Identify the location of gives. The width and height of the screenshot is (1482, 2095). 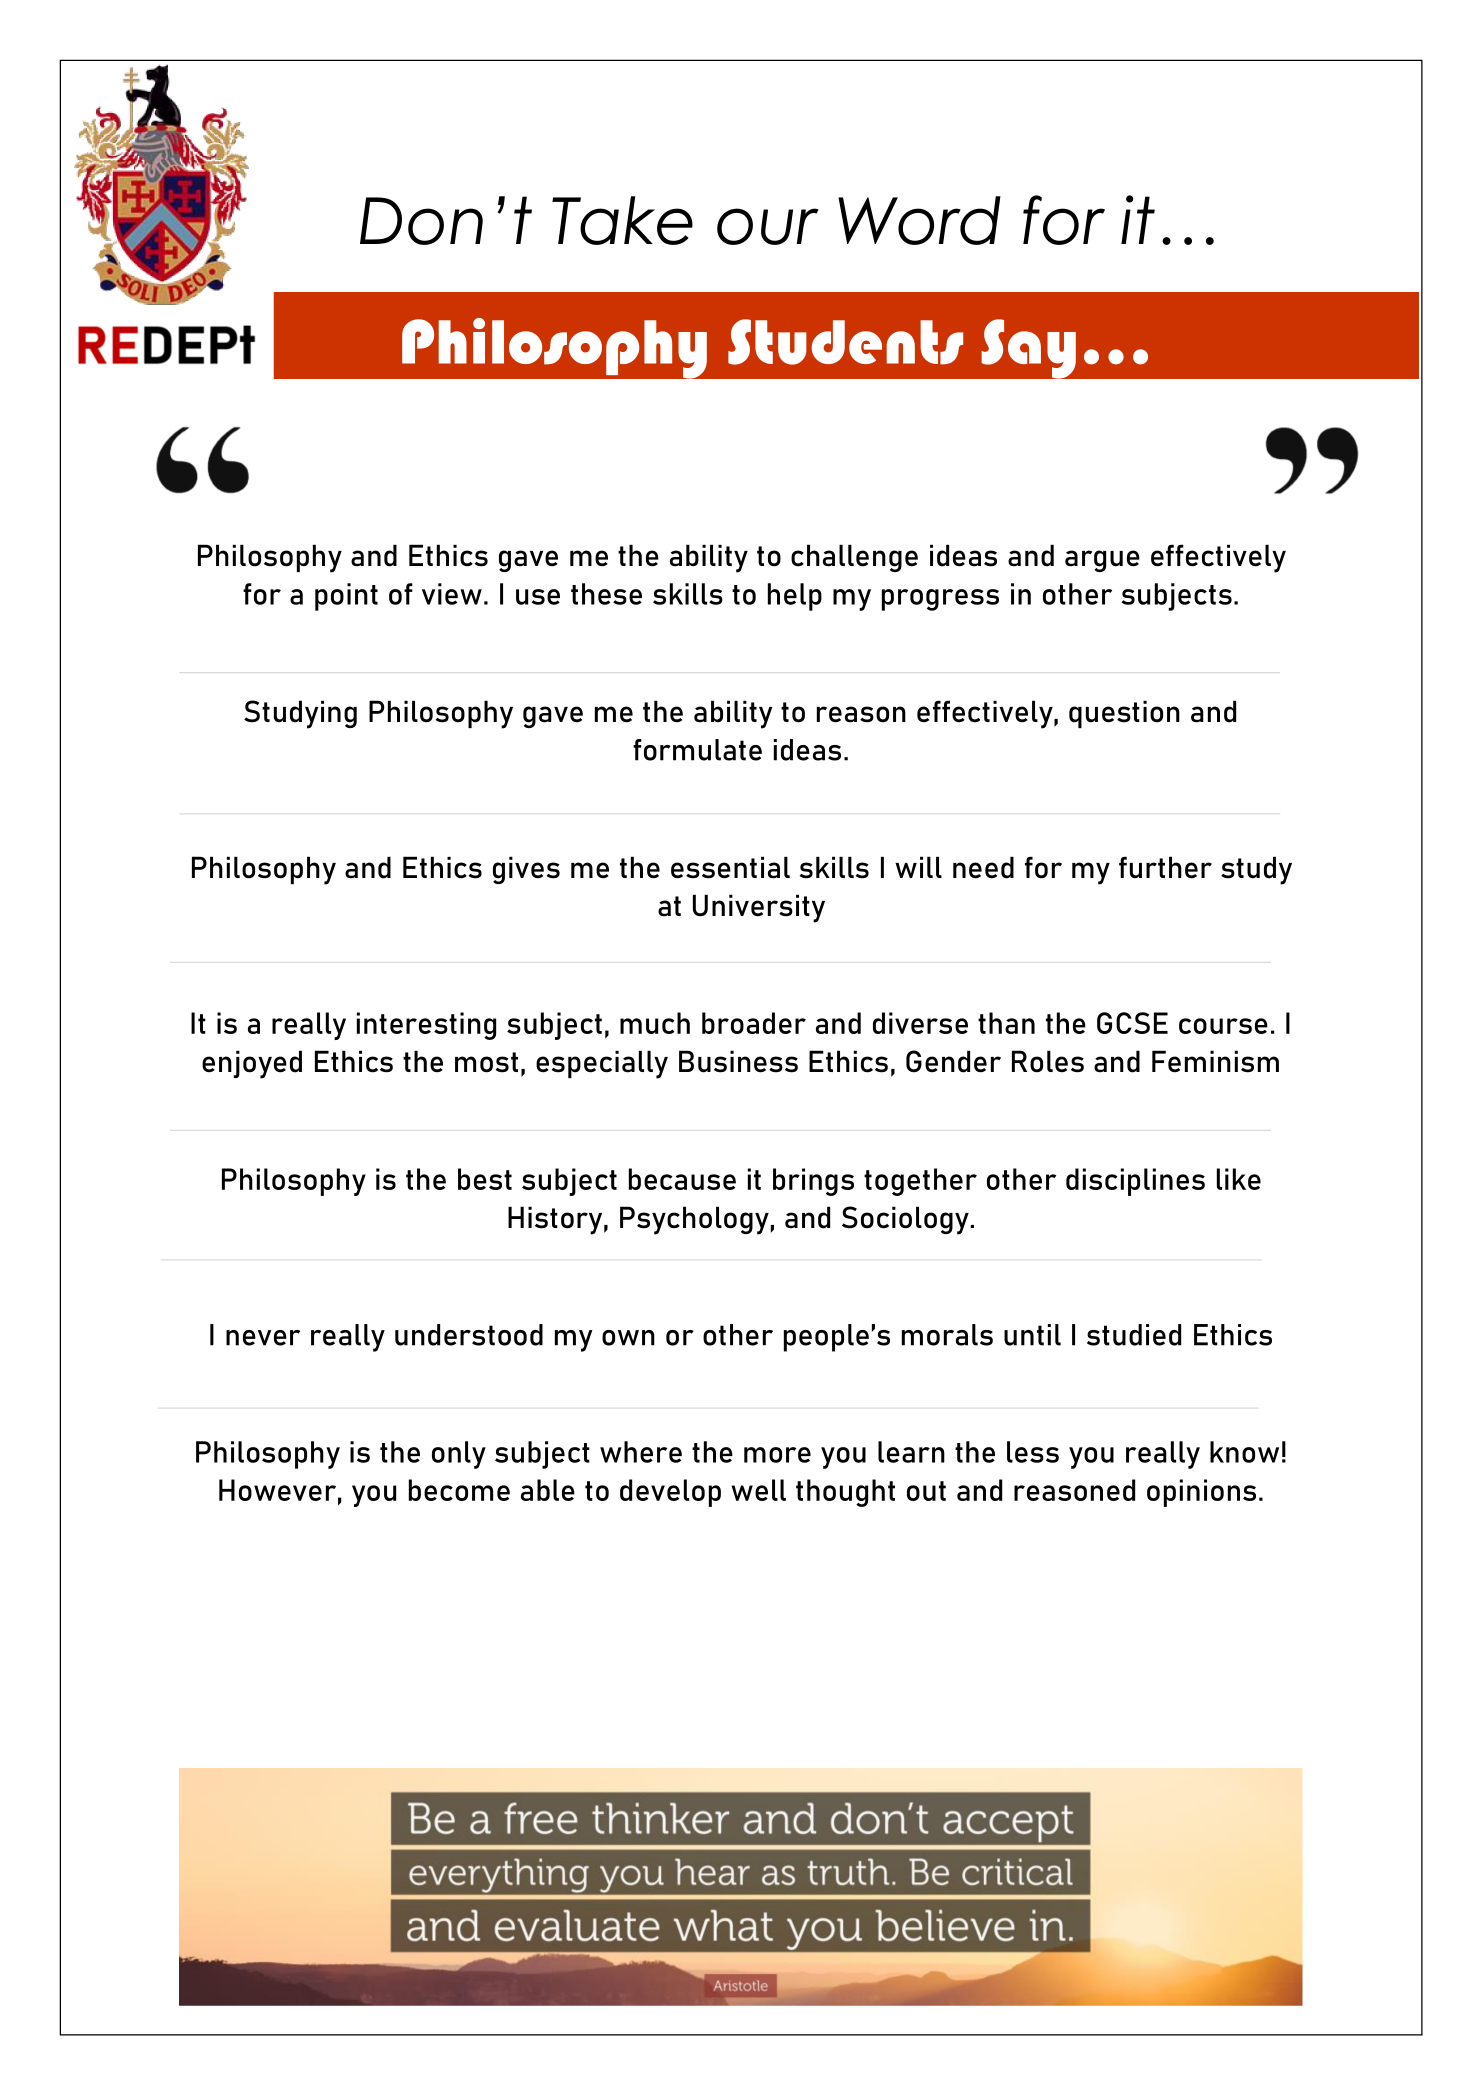
(526, 870).
